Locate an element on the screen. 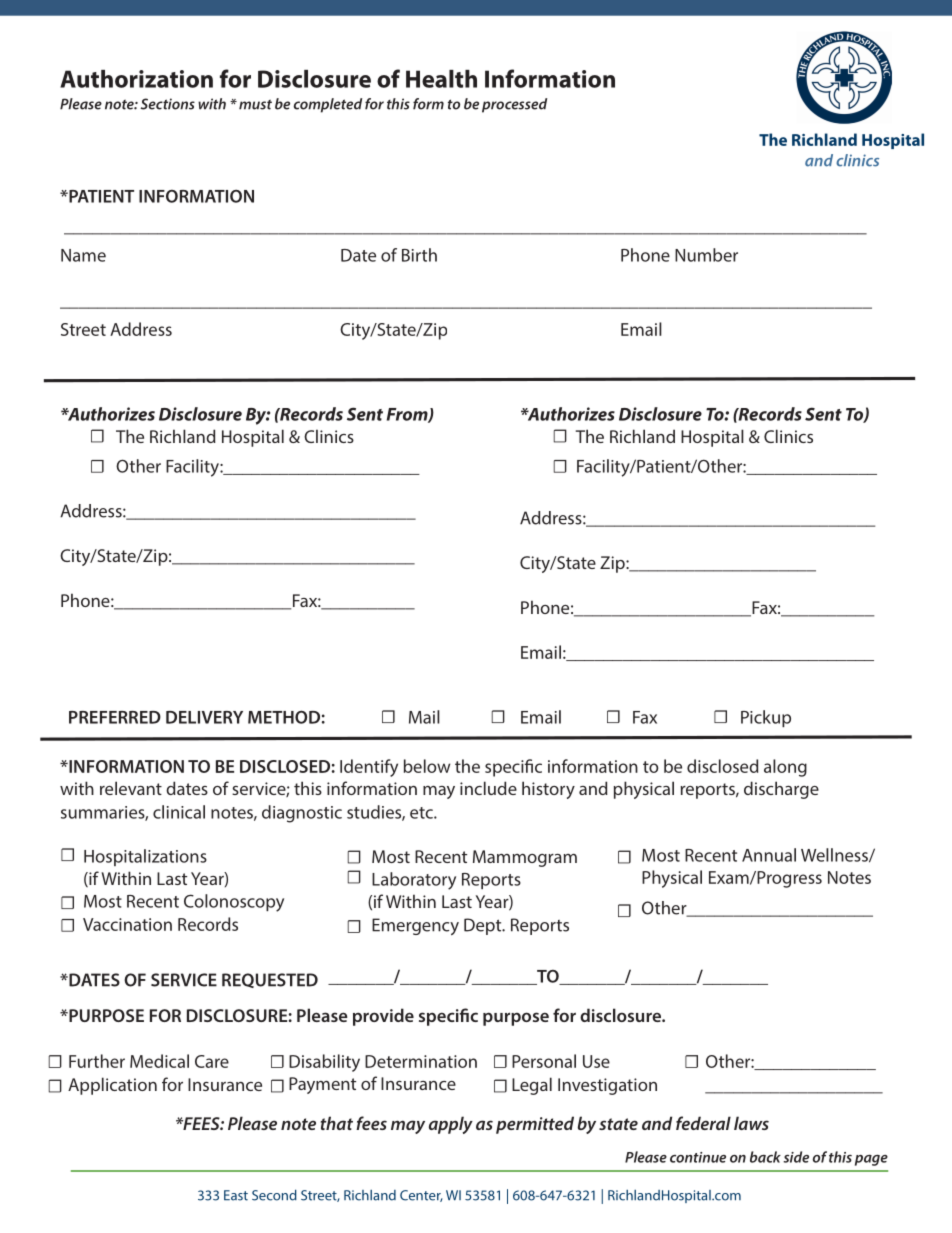  Dept is located at coordinates (484, 926).
